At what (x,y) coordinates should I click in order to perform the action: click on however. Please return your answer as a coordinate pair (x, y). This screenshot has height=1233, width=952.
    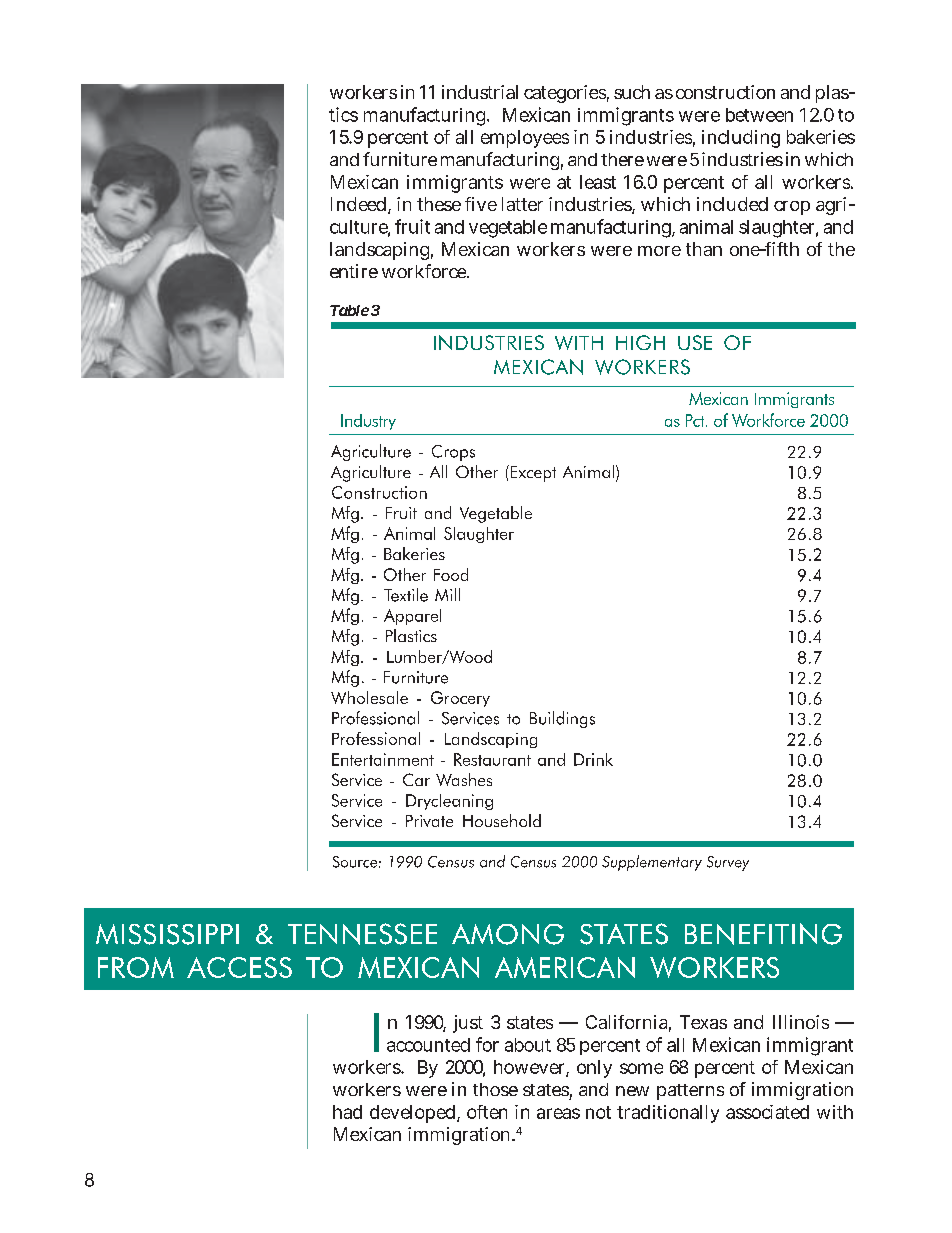
    Looking at the image, I should click on (529, 1067).
